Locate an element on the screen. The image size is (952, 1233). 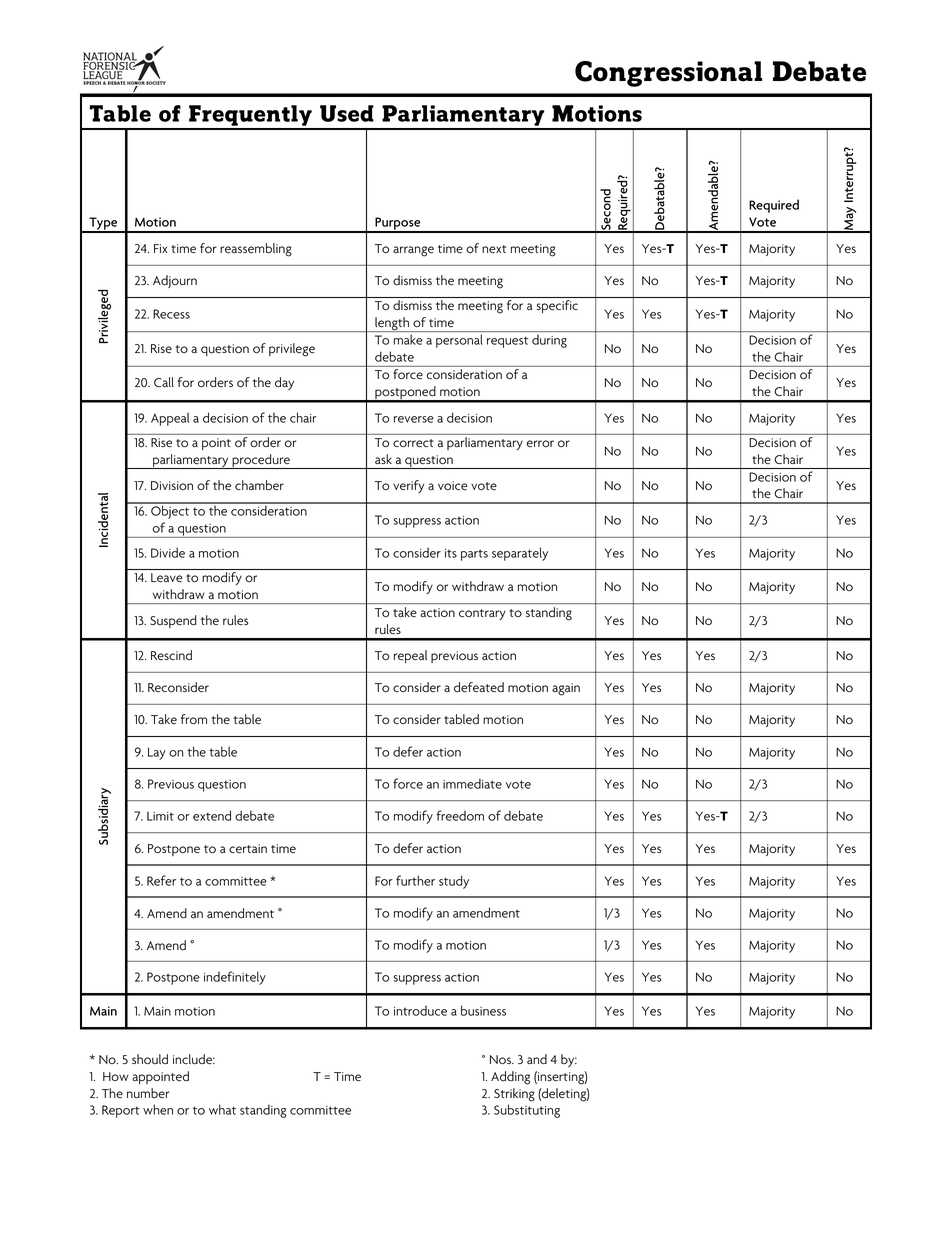
Used is located at coordinates (347, 113).
